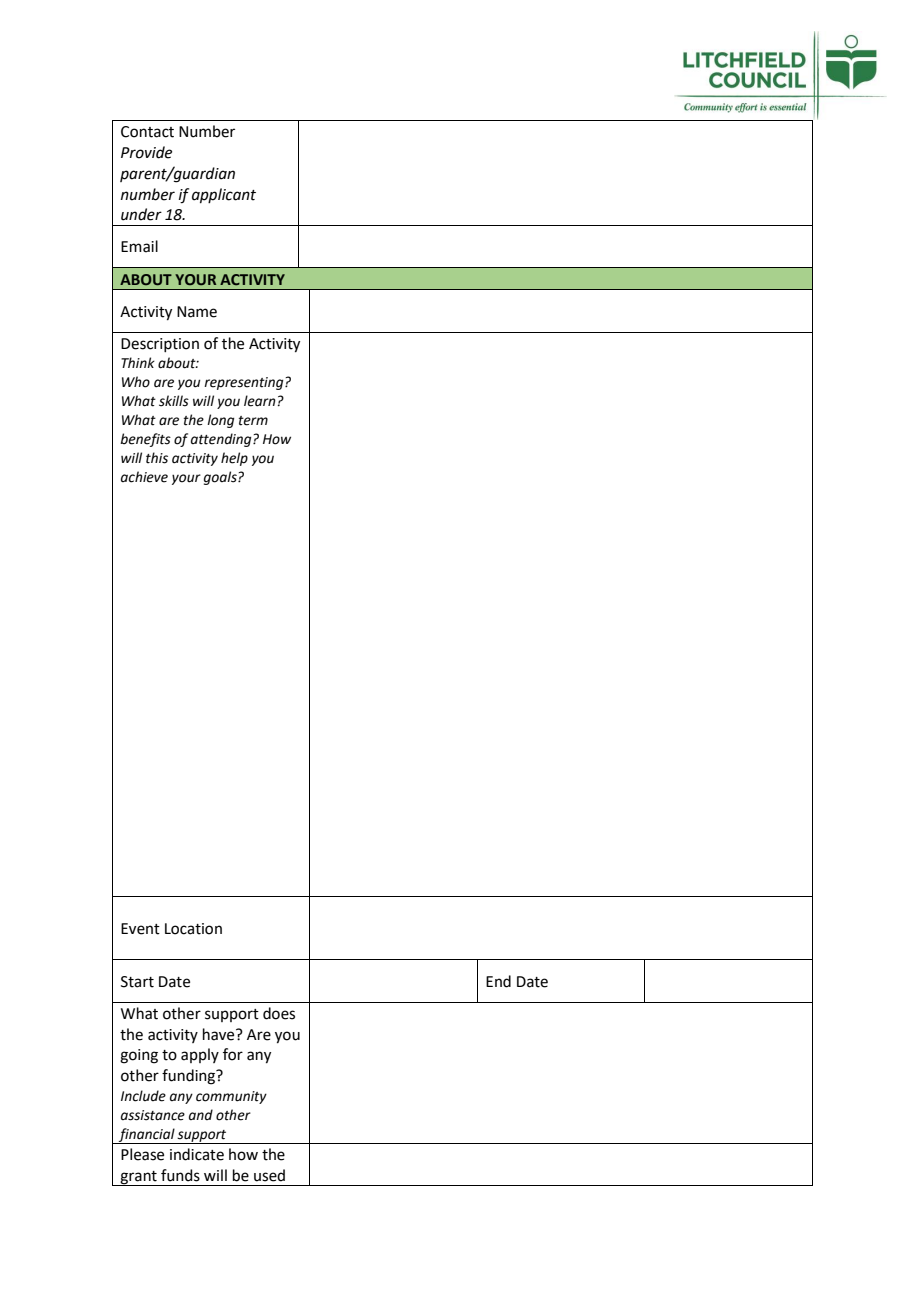  I want to click on representing, so click(245, 383).
